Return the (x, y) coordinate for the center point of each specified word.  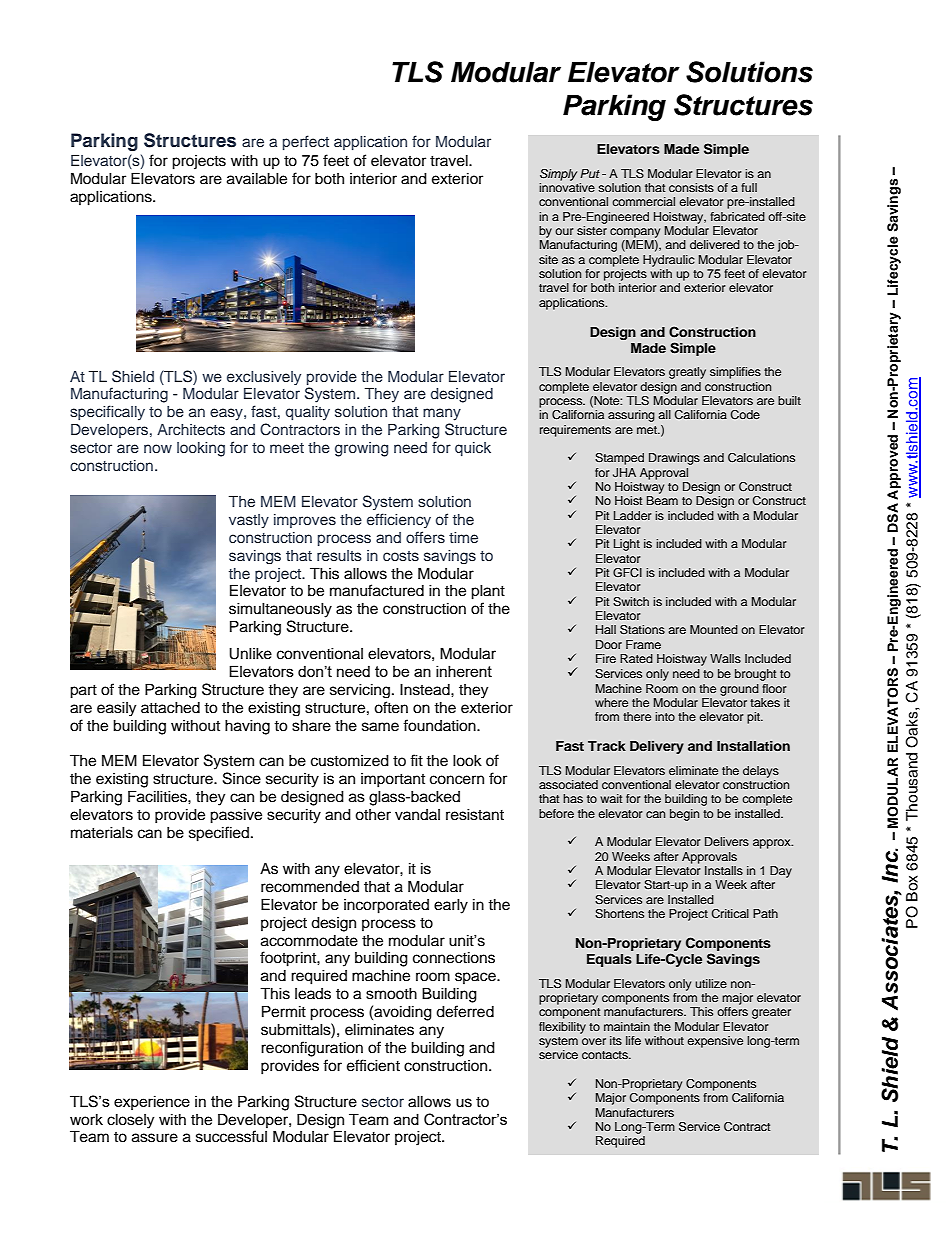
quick (473, 449)
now (158, 448)
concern (457, 780)
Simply (558, 175)
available (257, 178)
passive (236, 815)
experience (152, 1102)
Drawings (674, 459)
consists (691, 187)
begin (684, 815)
